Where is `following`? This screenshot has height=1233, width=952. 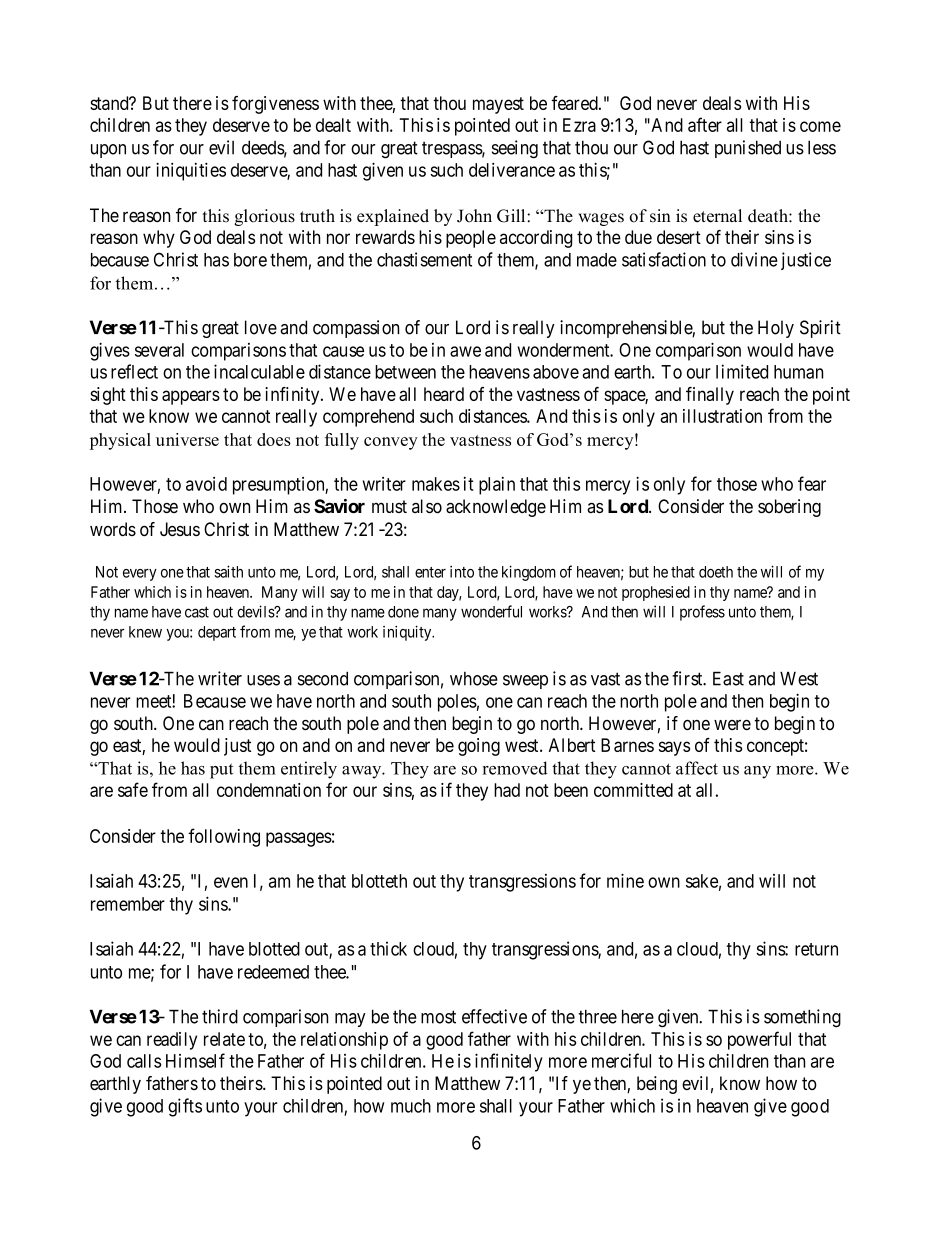
following is located at coordinates (224, 837).
